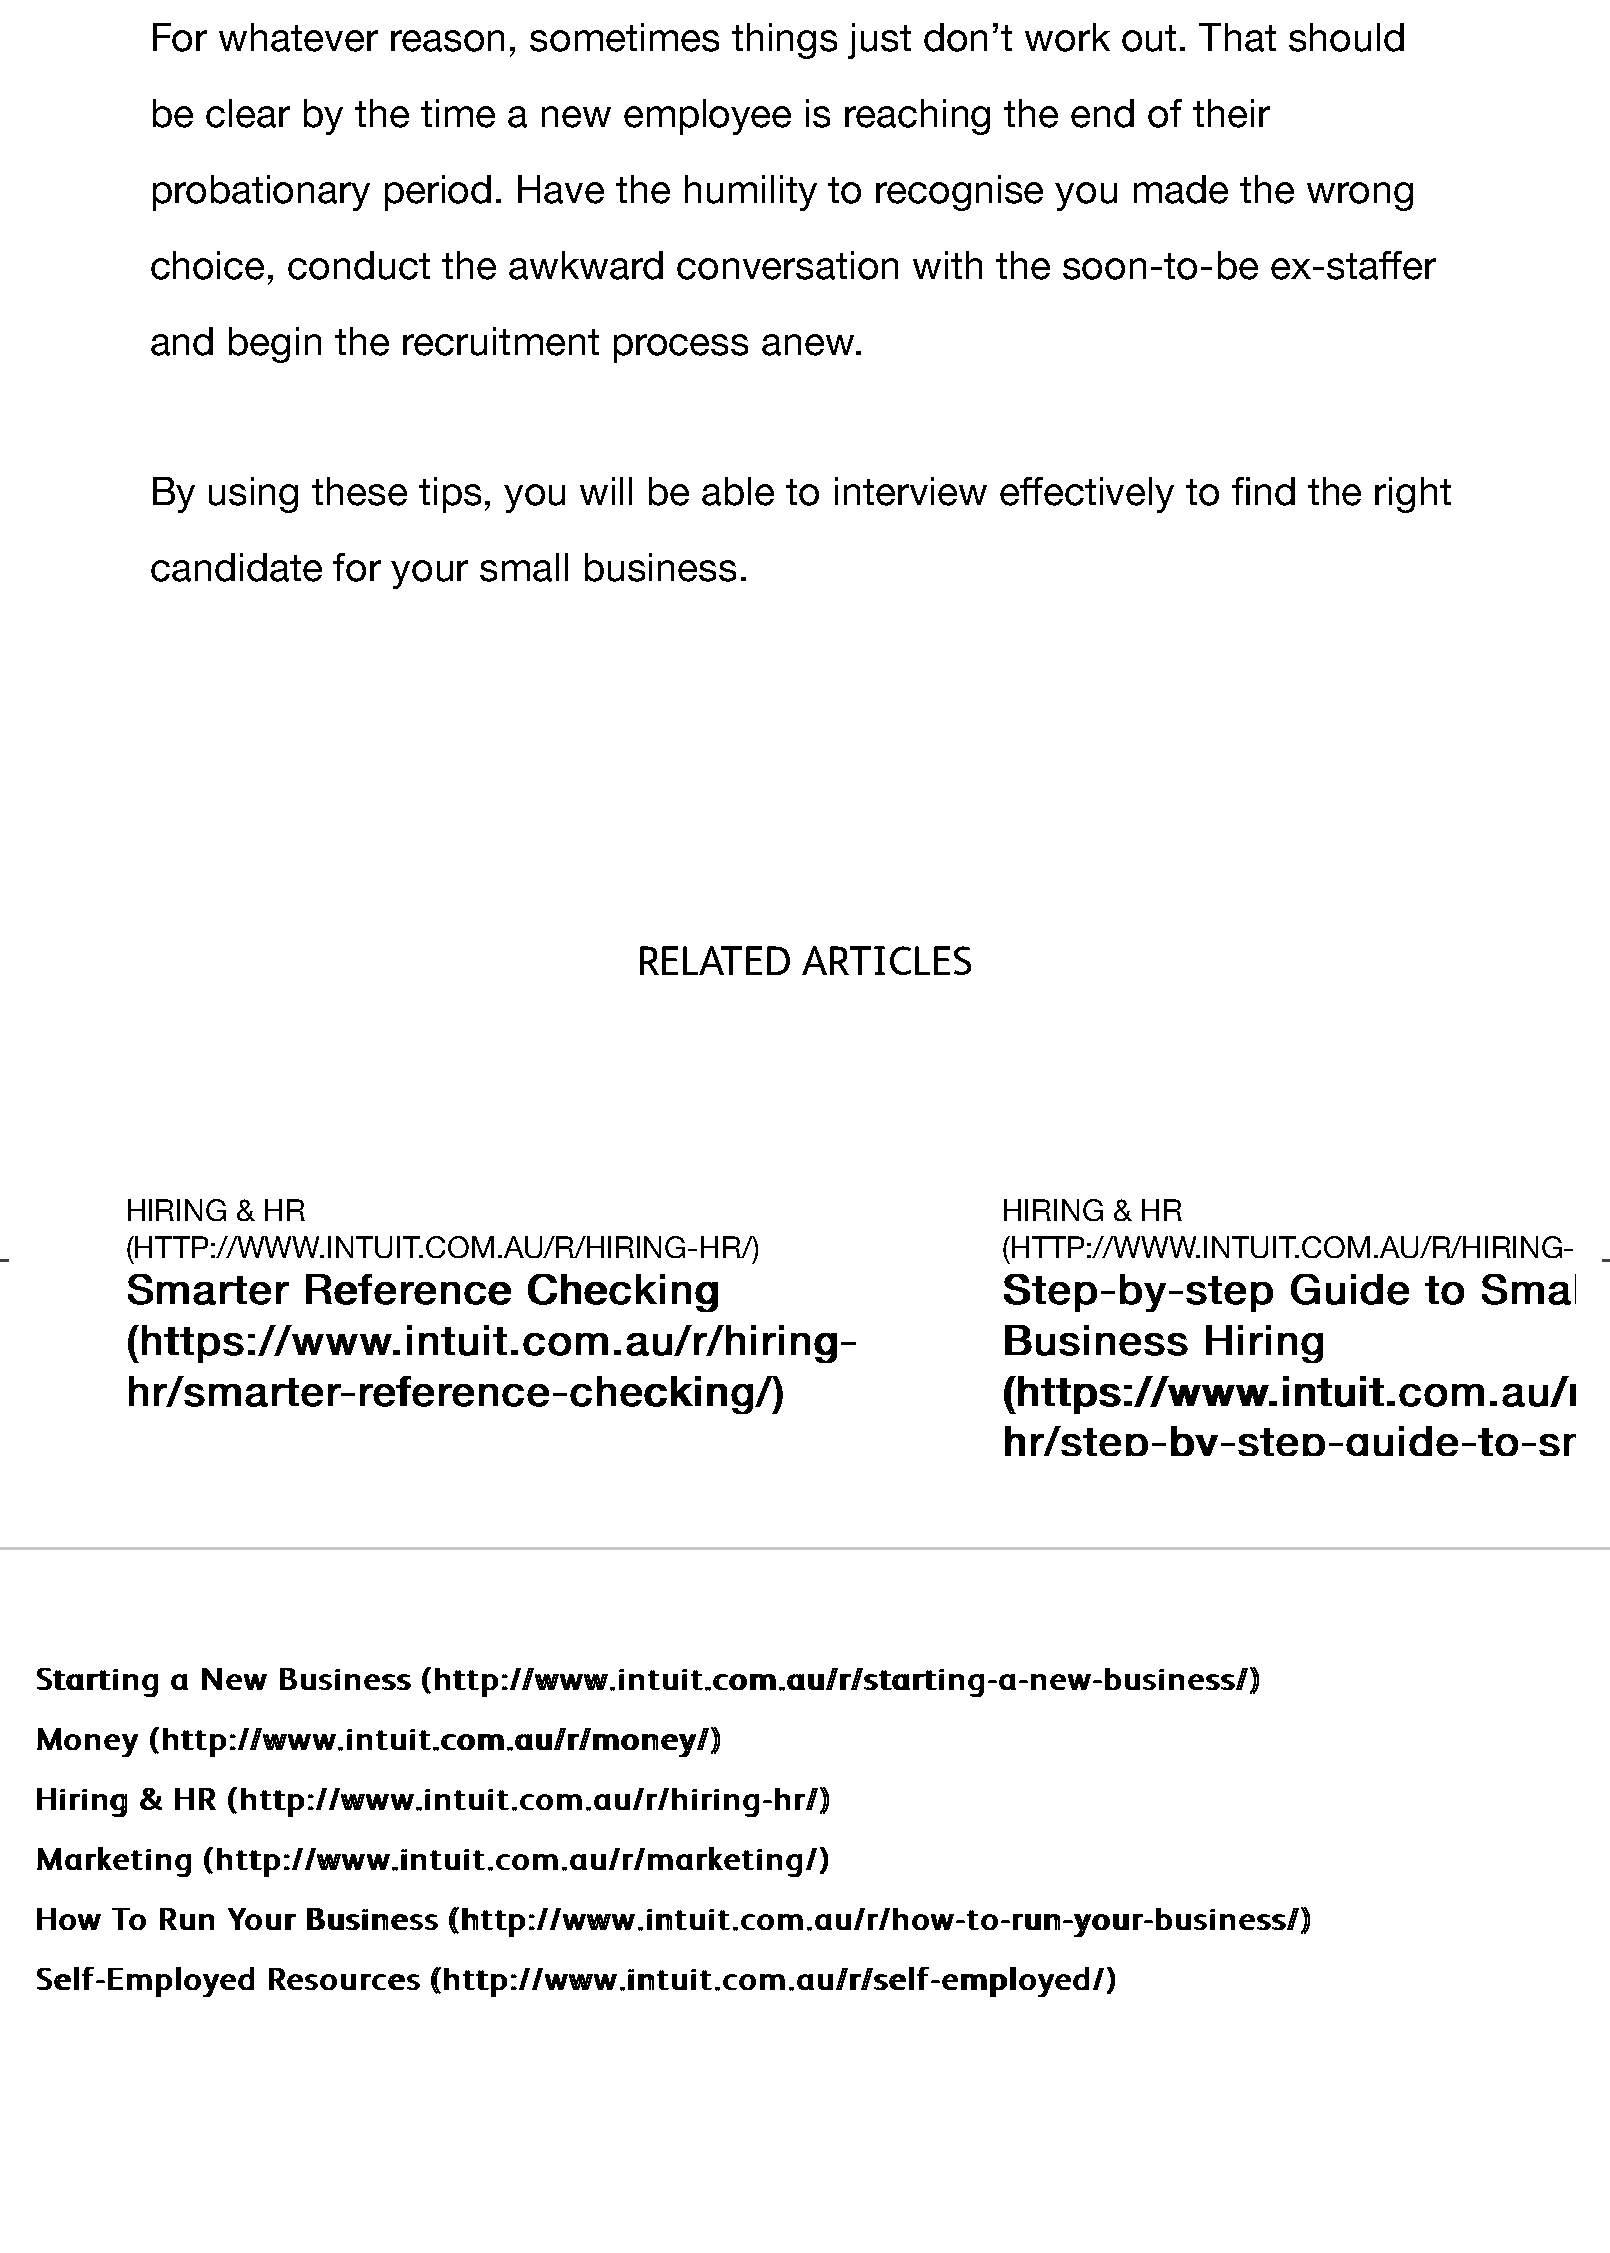  Describe the element at coordinates (1237, 37) in the screenshot. I see `That` at that location.
